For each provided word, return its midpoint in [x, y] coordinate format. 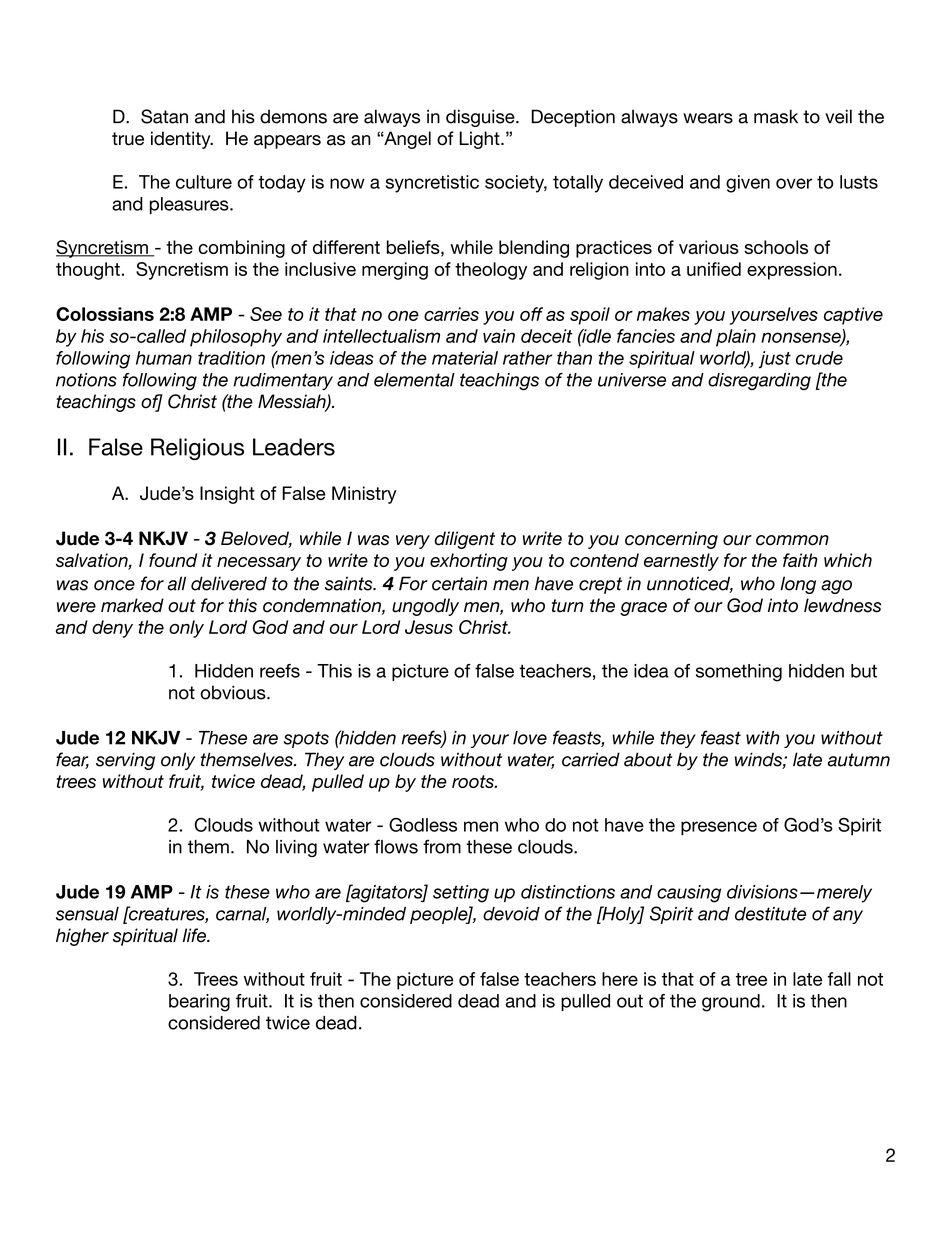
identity [182, 140]
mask [776, 116]
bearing [199, 1003]
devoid [511, 914]
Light [480, 140]
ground [731, 1003]
